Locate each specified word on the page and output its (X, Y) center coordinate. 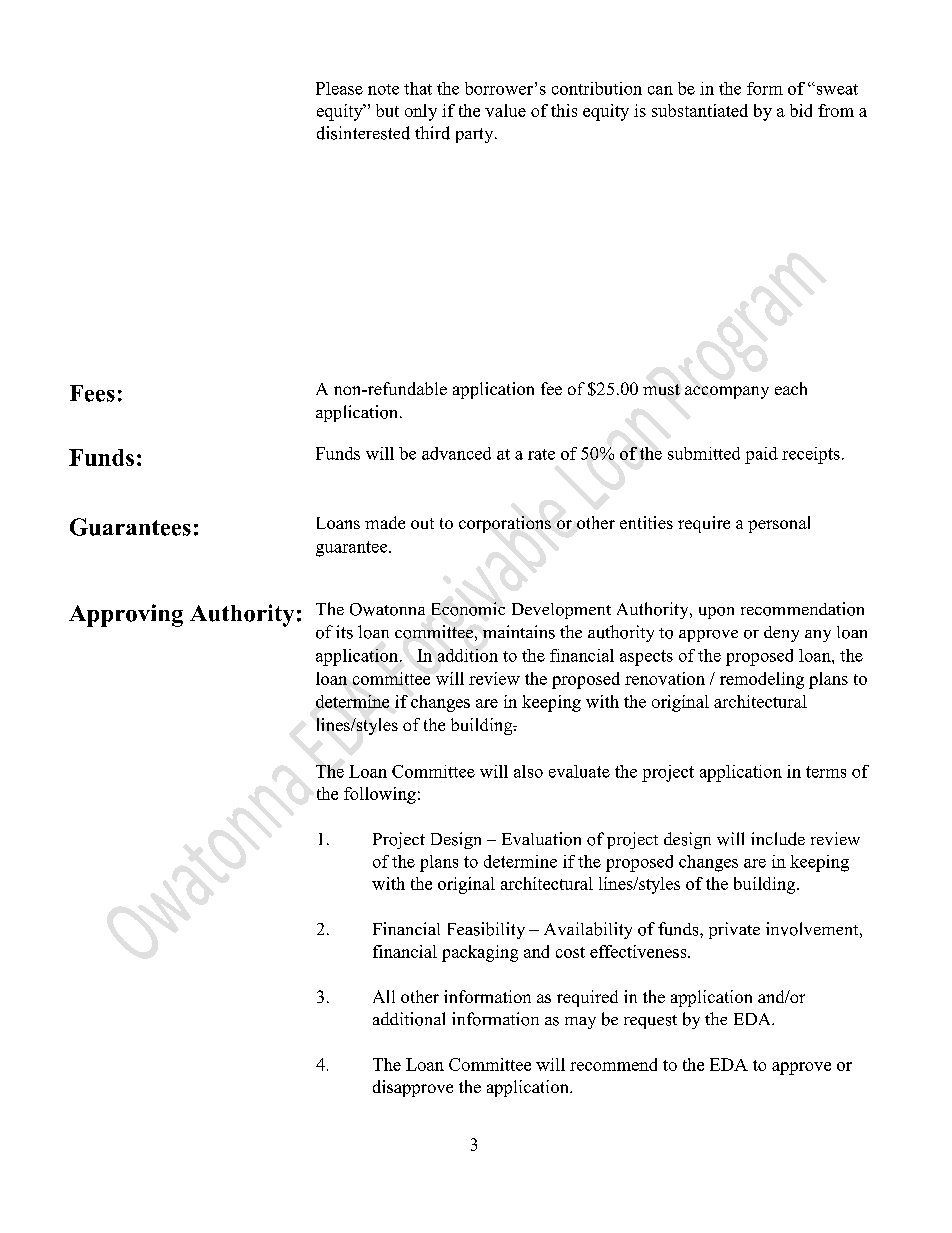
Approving (126, 615)
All (384, 996)
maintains (519, 632)
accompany (727, 392)
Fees (92, 393)
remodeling (762, 680)
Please (339, 88)
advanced (456, 453)
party (476, 135)
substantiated (700, 110)
